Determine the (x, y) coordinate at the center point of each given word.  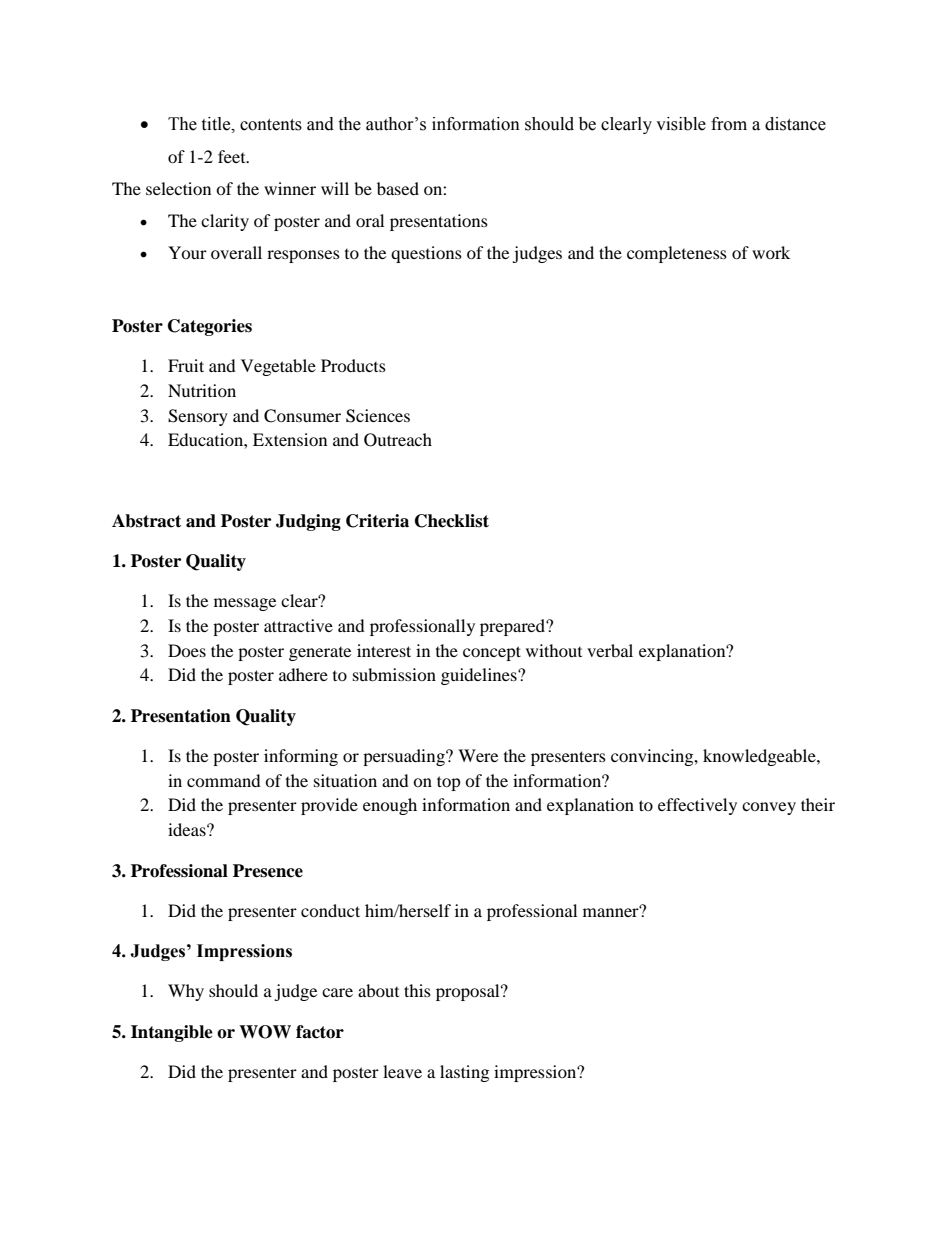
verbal (610, 650)
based (398, 188)
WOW (265, 1032)
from (729, 124)
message (245, 604)
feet (233, 156)
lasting (464, 1073)
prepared (513, 627)
